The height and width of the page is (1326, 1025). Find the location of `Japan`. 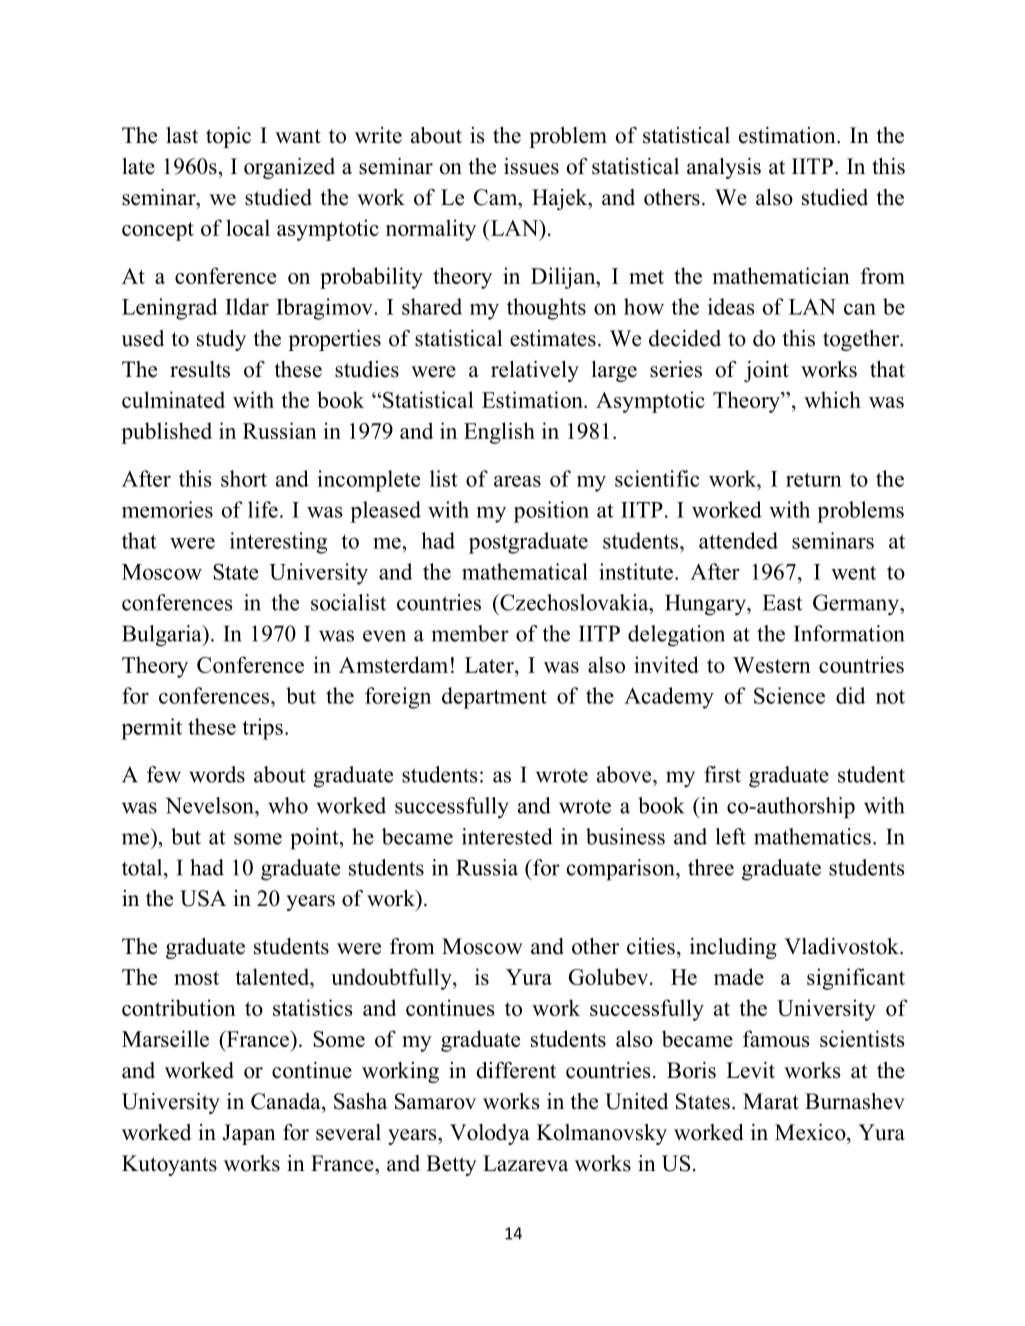

Japan is located at coordinates (249, 1134).
